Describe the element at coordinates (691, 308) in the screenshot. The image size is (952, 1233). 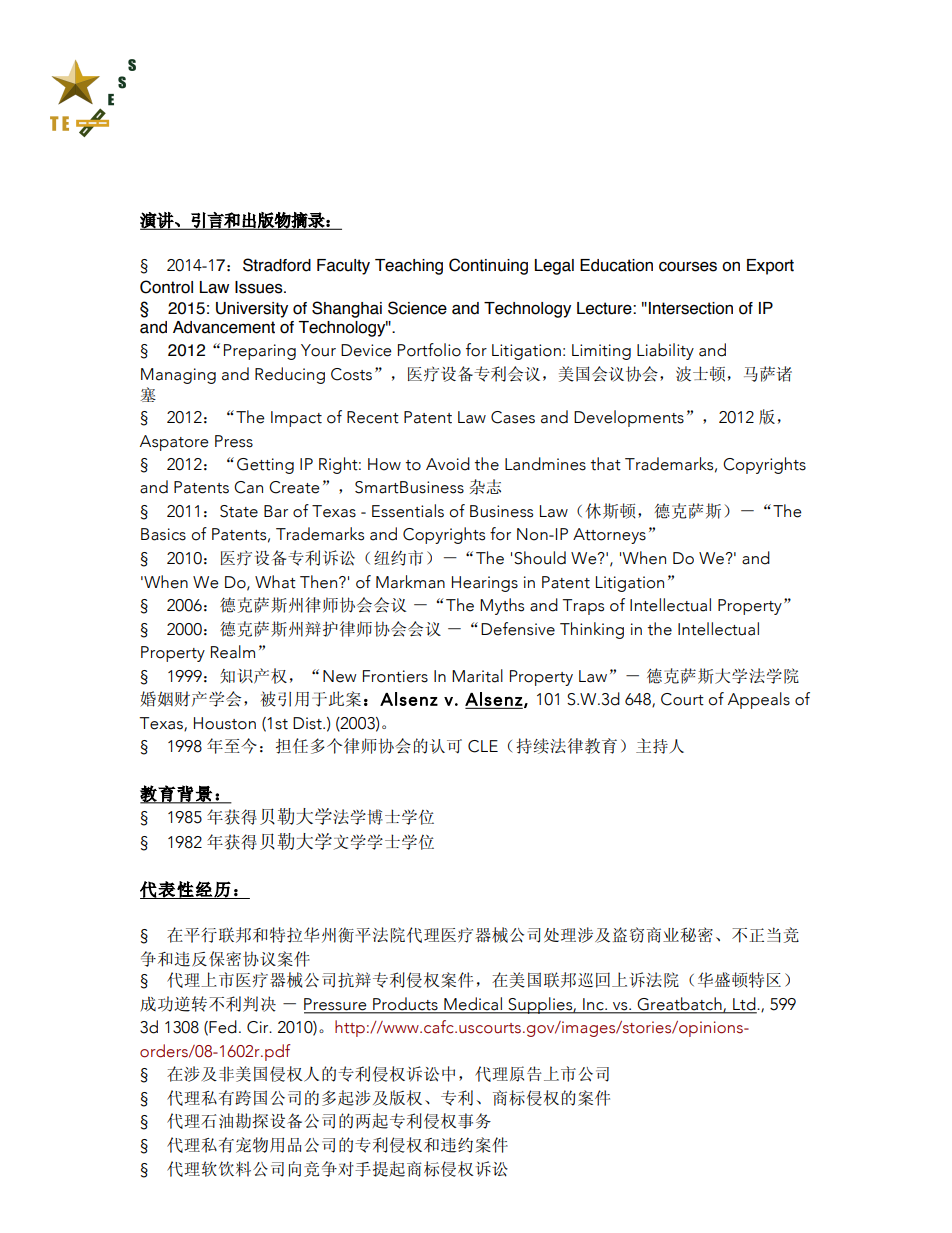
I see `Intersection` at that location.
